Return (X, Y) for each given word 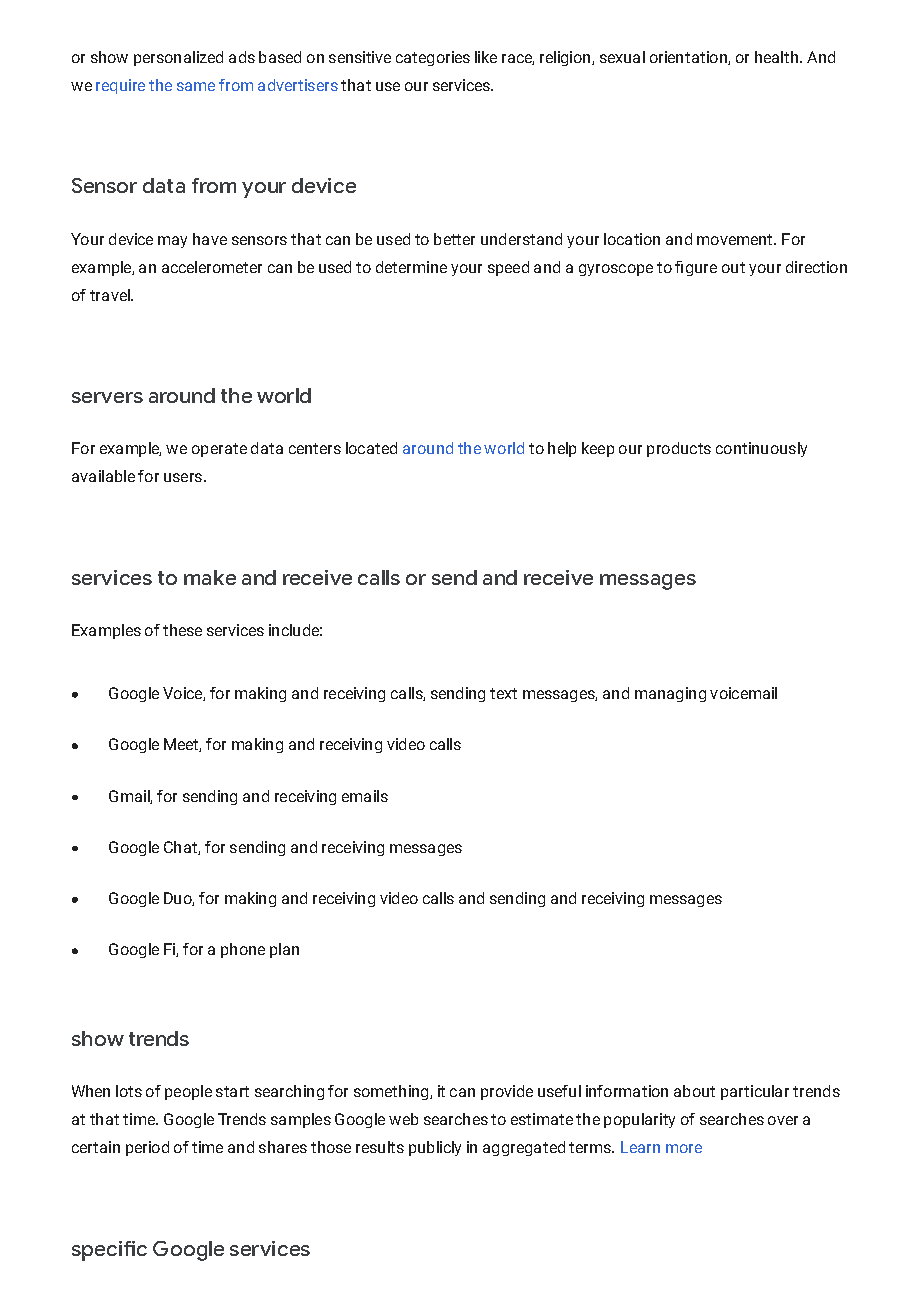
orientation (689, 58)
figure (696, 268)
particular (755, 1092)
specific (109, 1251)
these (182, 630)
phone (243, 950)
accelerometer (212, 267)
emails (365, 796)
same (196, 86)
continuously (761, 449)
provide (507, 1092)
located (371, 448)
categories (433, 58)
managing (670, 694)
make (210, 577)
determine (411, 267)
